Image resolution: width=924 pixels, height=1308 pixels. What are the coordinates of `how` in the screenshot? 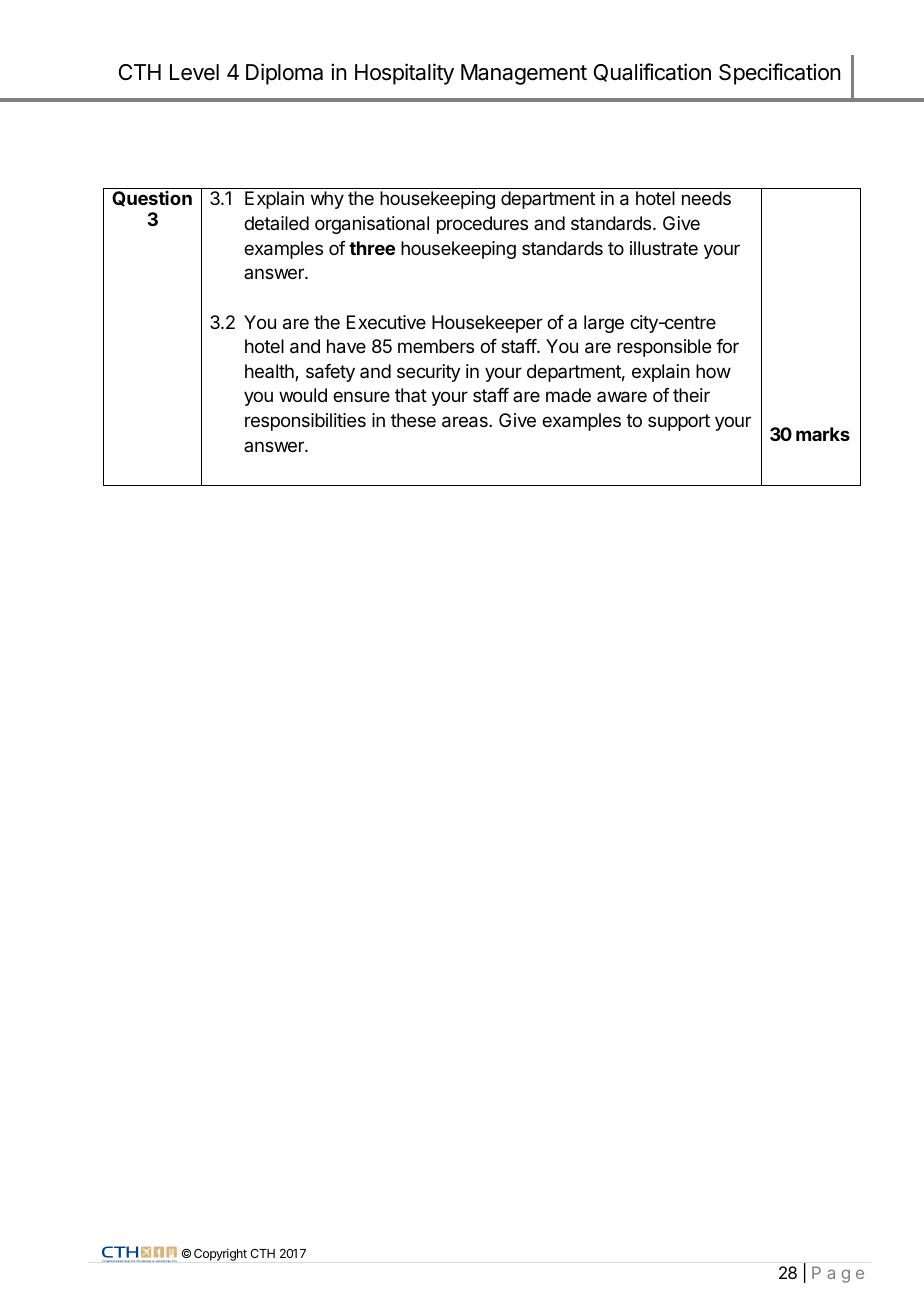 It's located at (713, 371).
